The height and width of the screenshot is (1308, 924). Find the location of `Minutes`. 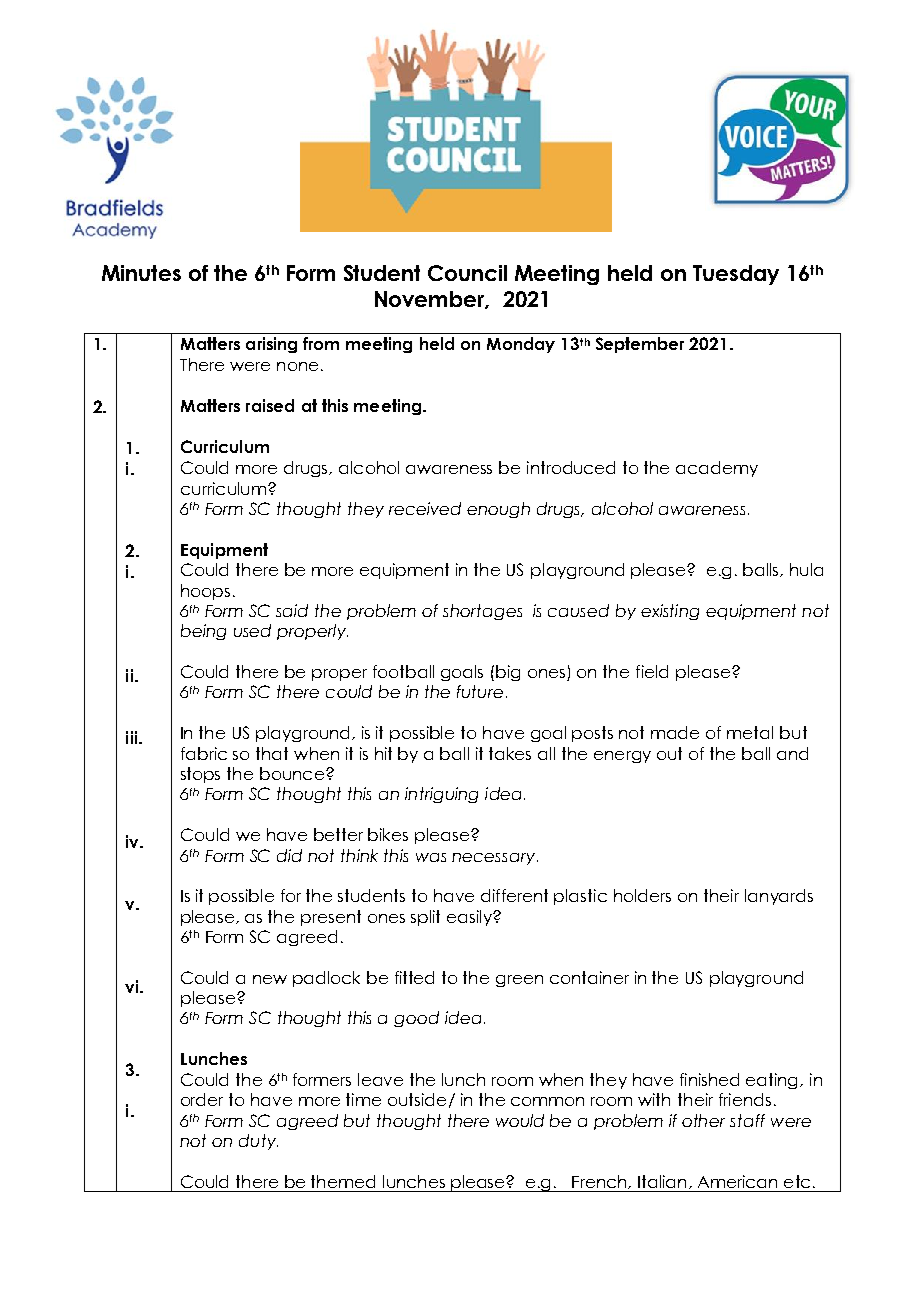

Minutes is located at coordinates (141, 273).
